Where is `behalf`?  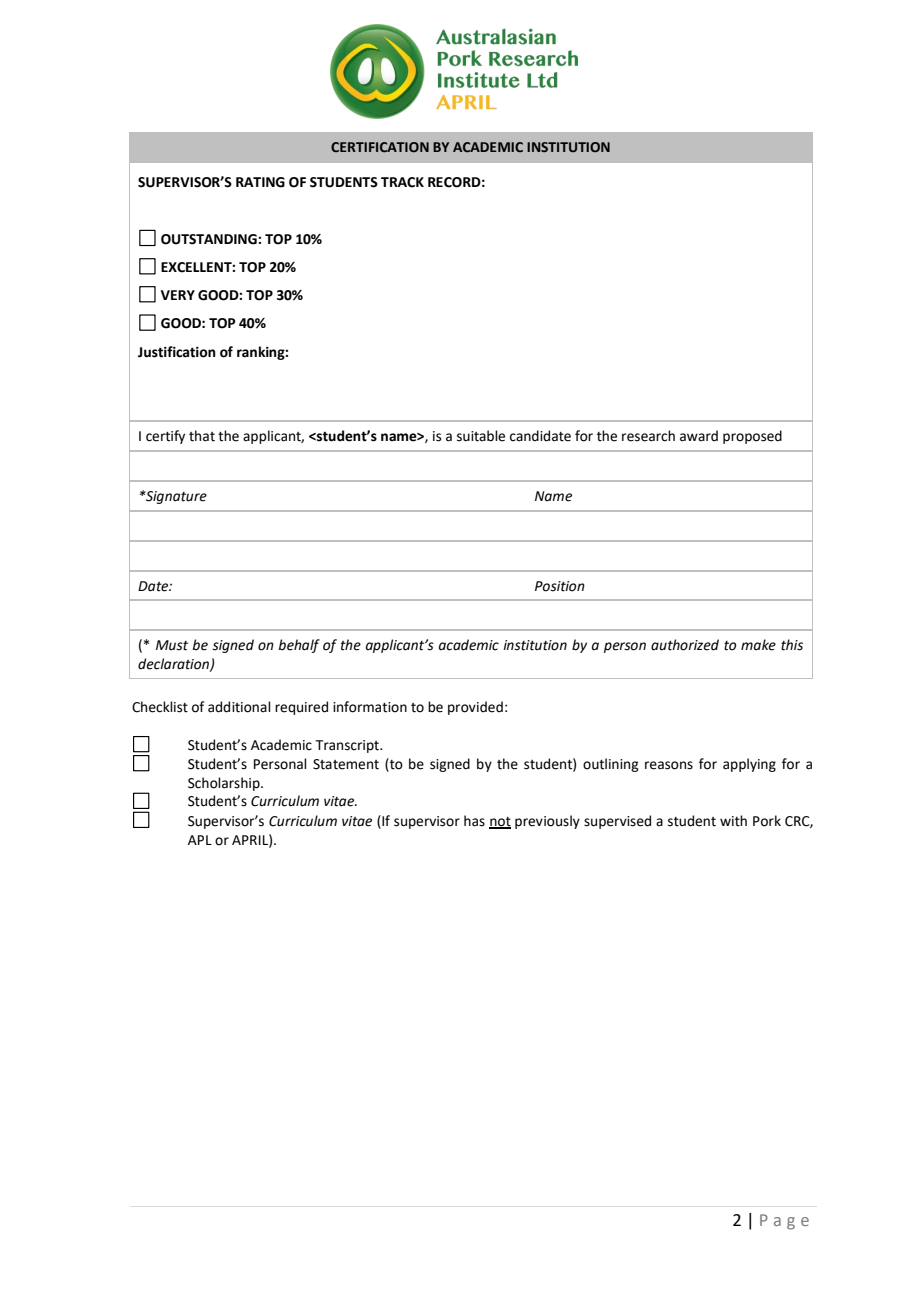
behalf is located at coordinates (299, 646).
